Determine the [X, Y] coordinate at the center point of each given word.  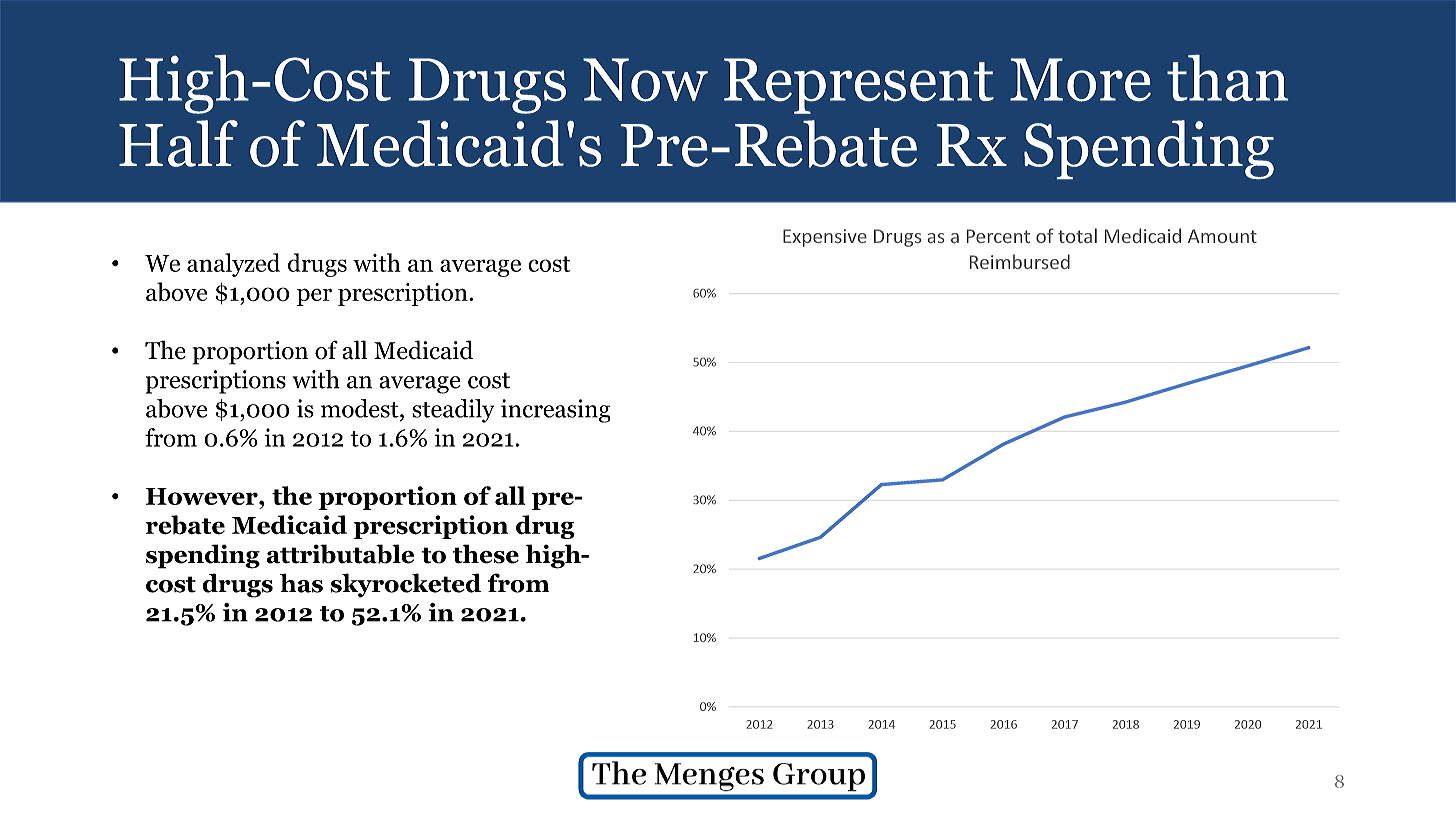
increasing [556, 411]
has [301, 583]
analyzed [233, 265]
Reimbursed [1020, 261]
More [1080, 80]
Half [178, 143]
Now [645, 80]
